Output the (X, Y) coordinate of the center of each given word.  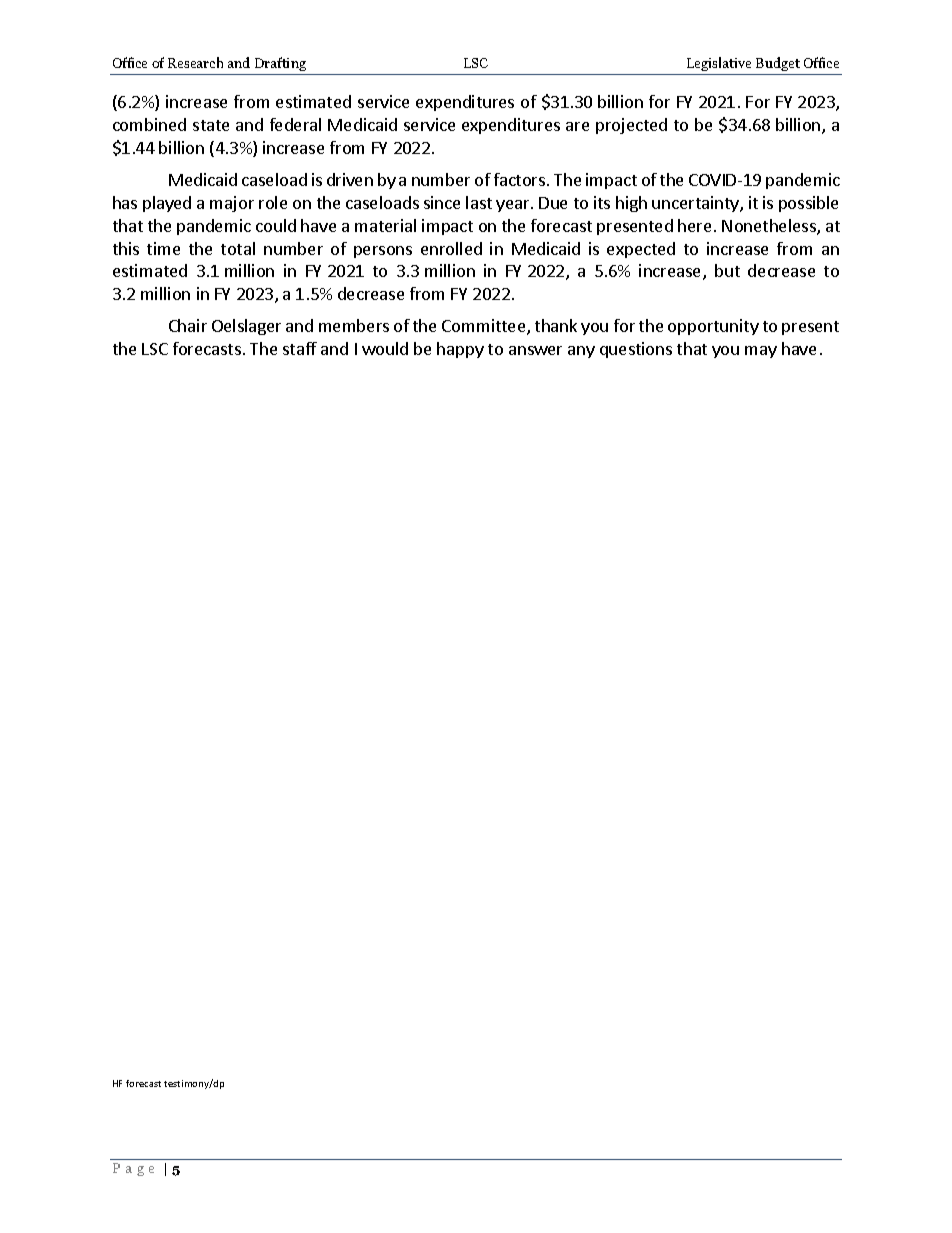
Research (195, 62)
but (727, 270)
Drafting (280, 64)
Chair (188, 325)
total (238, 248)
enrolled (451, 248)
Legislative (719, 64)
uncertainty (696, 204)
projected (631, 126)
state (211, 125)
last (479, 202)
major (232, 204)
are (577, 126)
